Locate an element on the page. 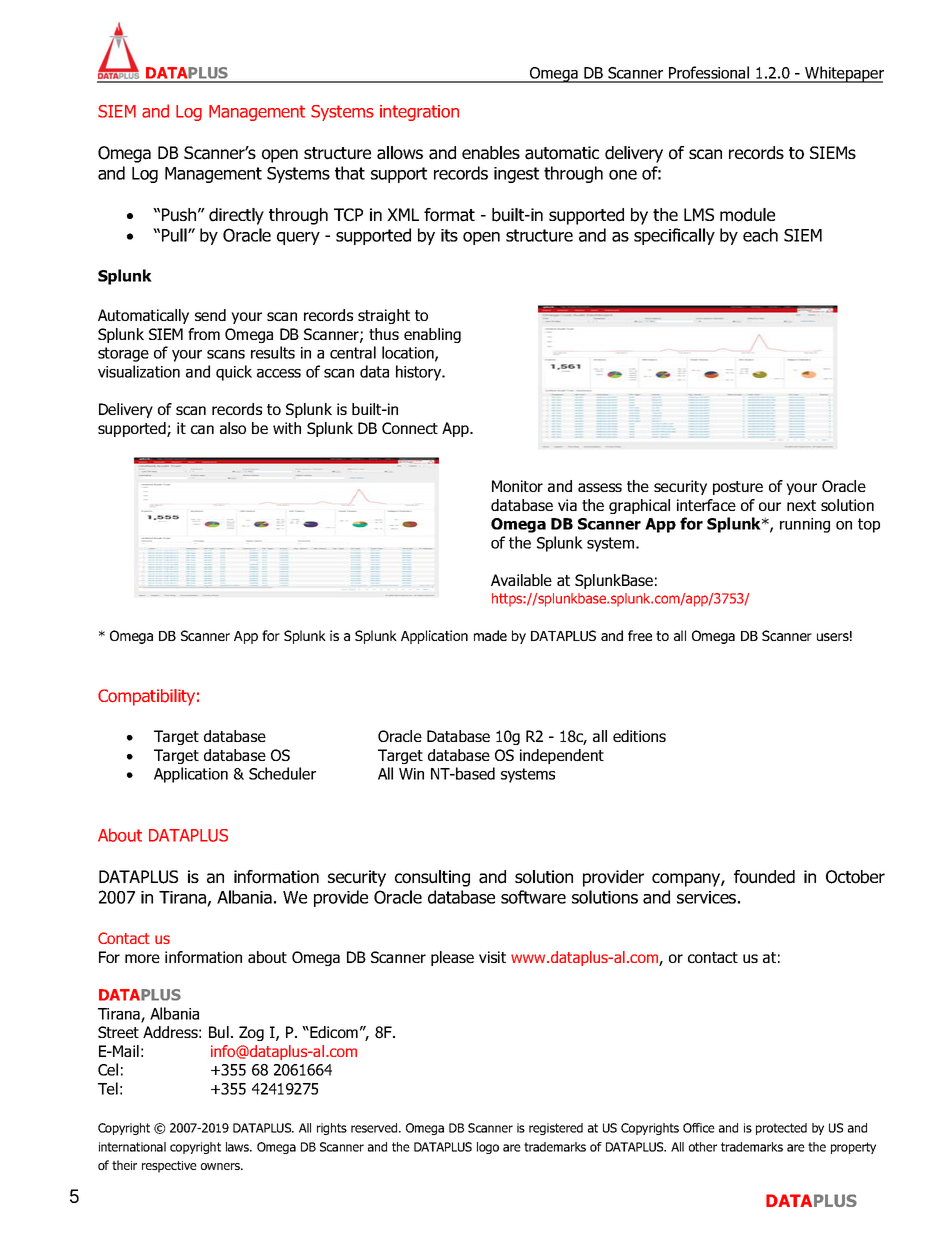  running is located at coordinates (805, 525).
